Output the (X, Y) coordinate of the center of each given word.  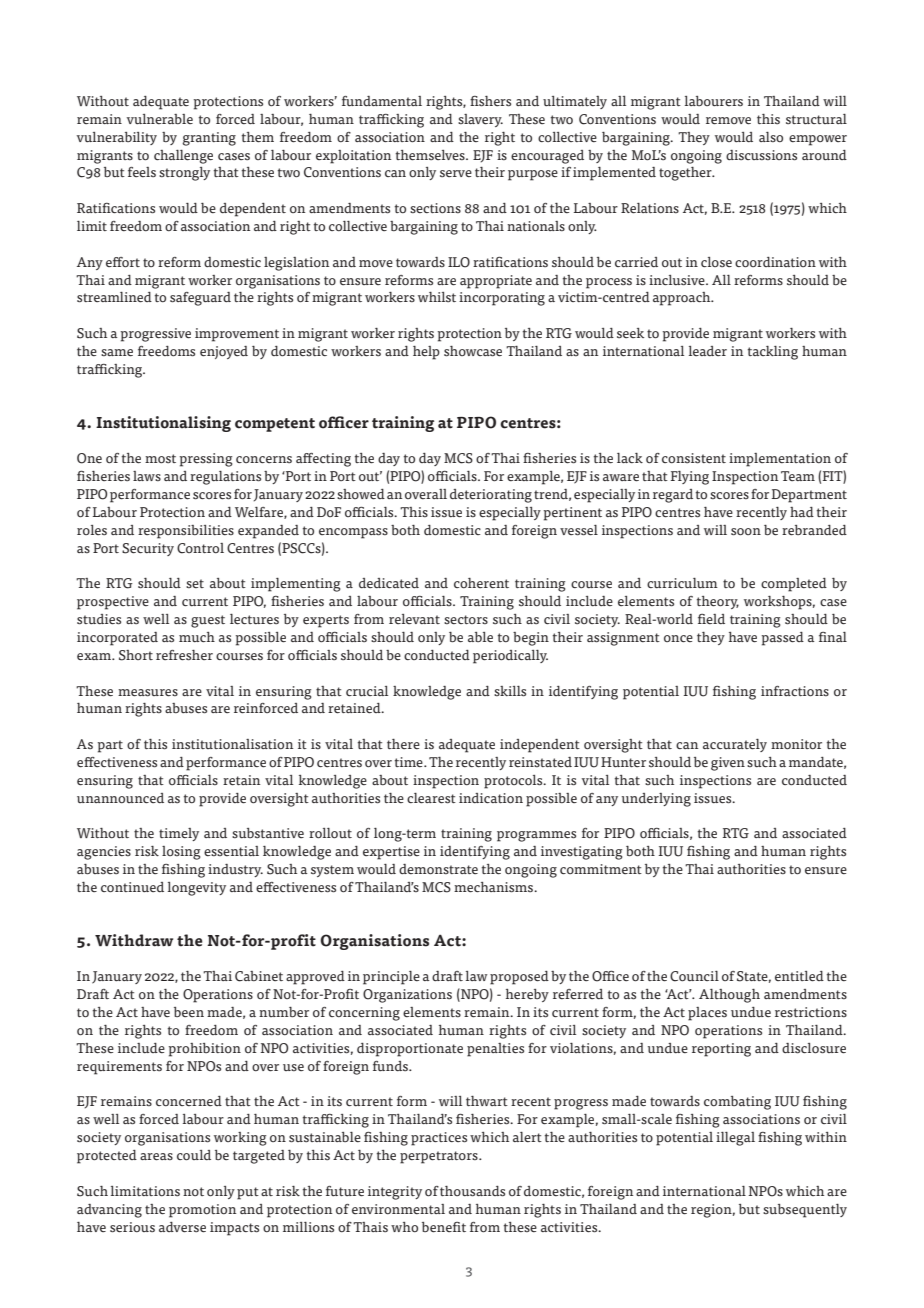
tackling (773, 353)
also (771, 137)
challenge (183, 157)
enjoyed (224, 352)
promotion (202, 1211)
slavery (480, 120)
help (426, 353)
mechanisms (494, 887)
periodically (510, 657)
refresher (184, 655)
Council (694, 976)
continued (132, 887)
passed (783, 639)
